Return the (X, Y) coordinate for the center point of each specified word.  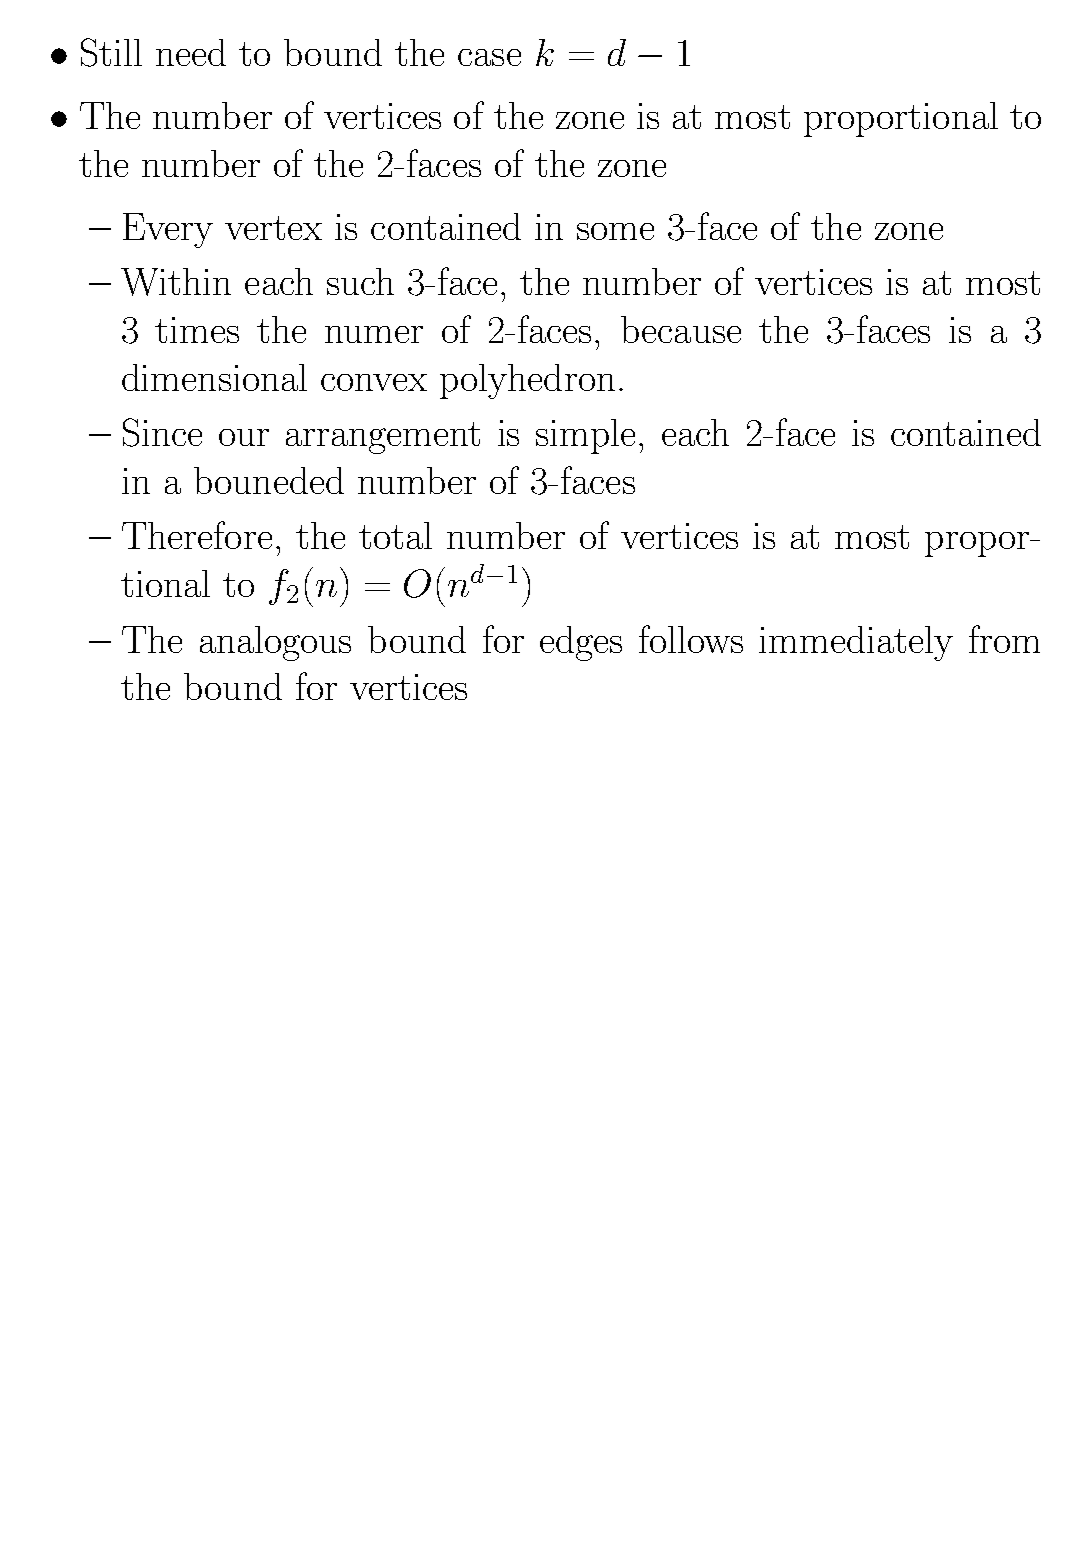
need (191, 52)
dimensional (214, 377)
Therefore (197, 535)
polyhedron (527, 381)
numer (374, 334)
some (615, 231)
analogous (275, 643)
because (681, 329)
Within (176, 282)
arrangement (383, 438)
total (395, 535)
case (489, 57)
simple (585, 436)
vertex (273, 228)
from (1004, 639)
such (360, 281)
